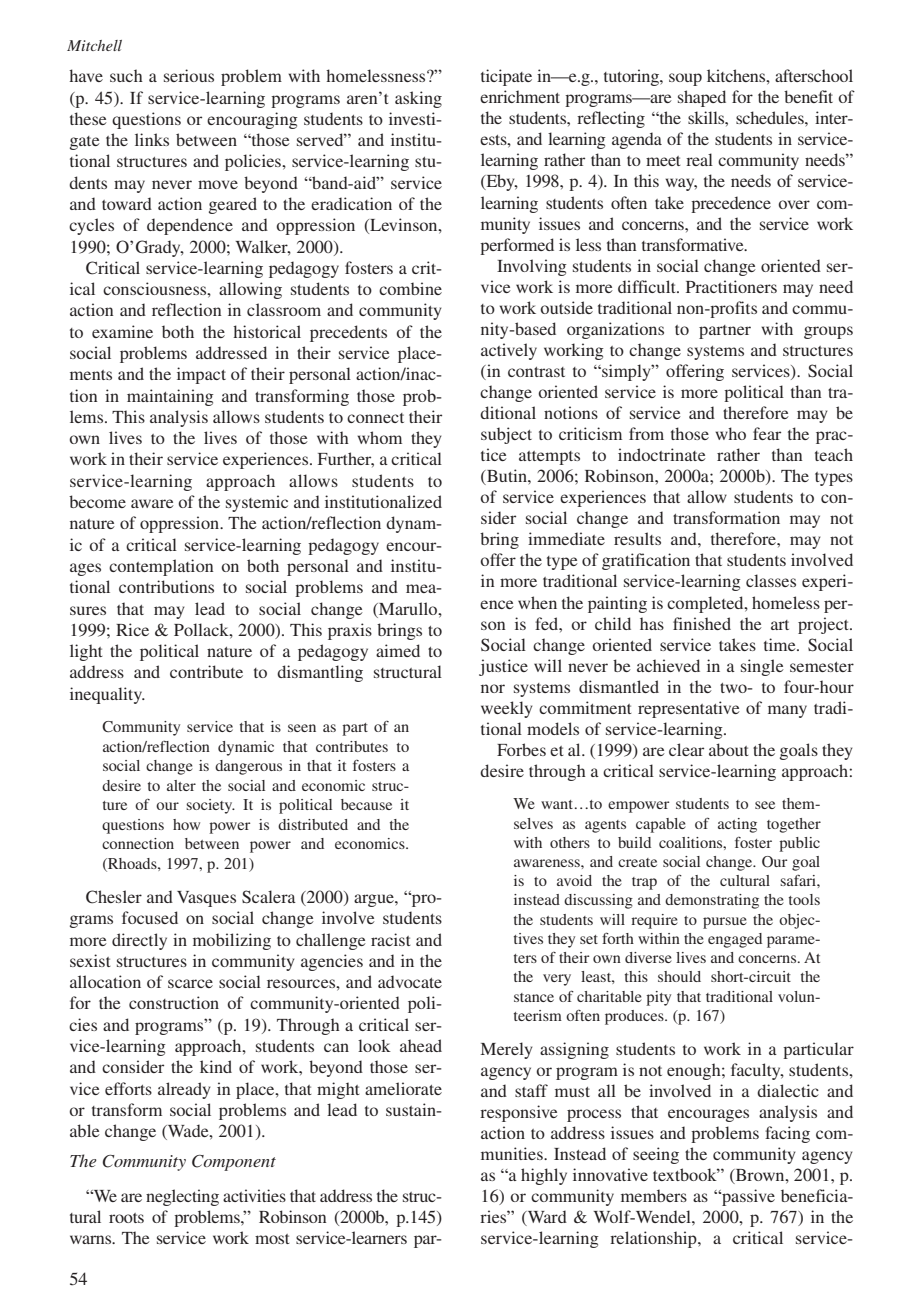 This document has height=1316, width=921. I want to click on engaged, so click(735, 940).
